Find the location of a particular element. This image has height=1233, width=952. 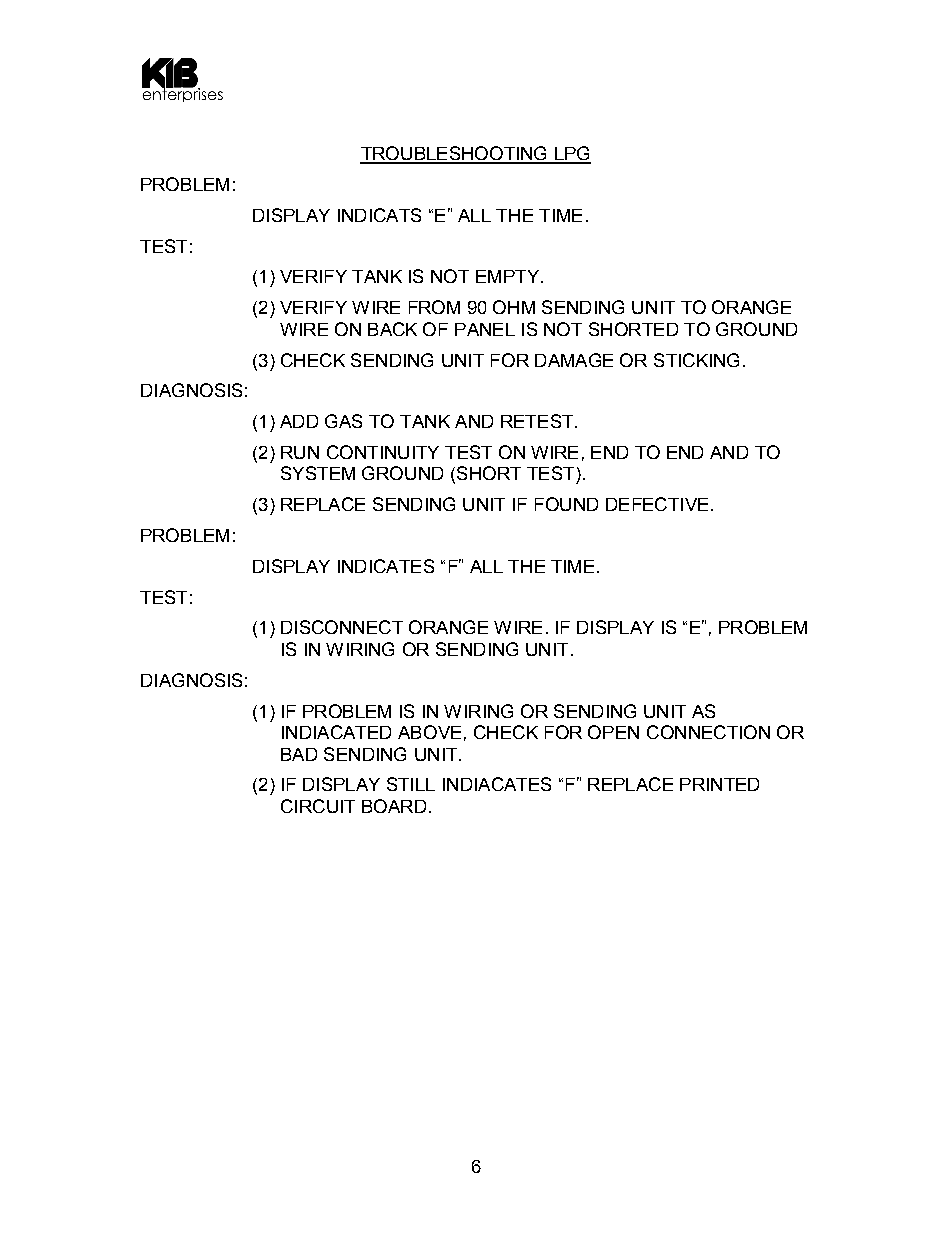

TROUBLESHOOTING is located at coordinates (455, 154).
